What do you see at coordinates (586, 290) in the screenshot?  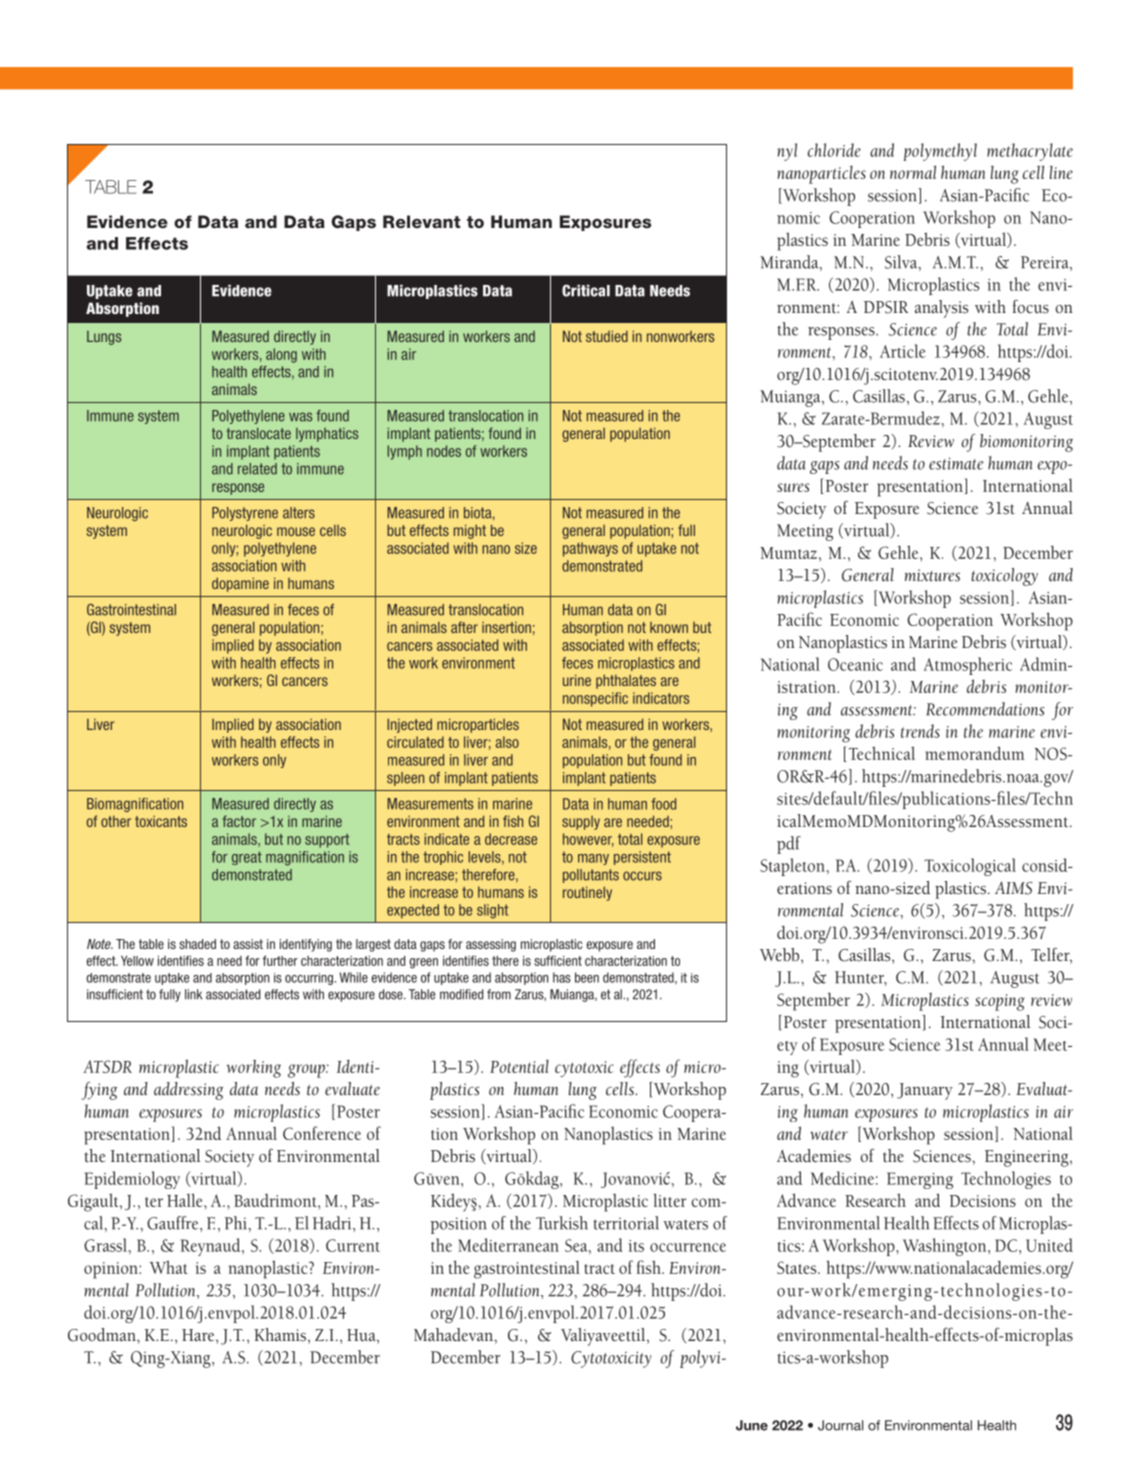 I see `Critical` at bounding box center [586, 290].
